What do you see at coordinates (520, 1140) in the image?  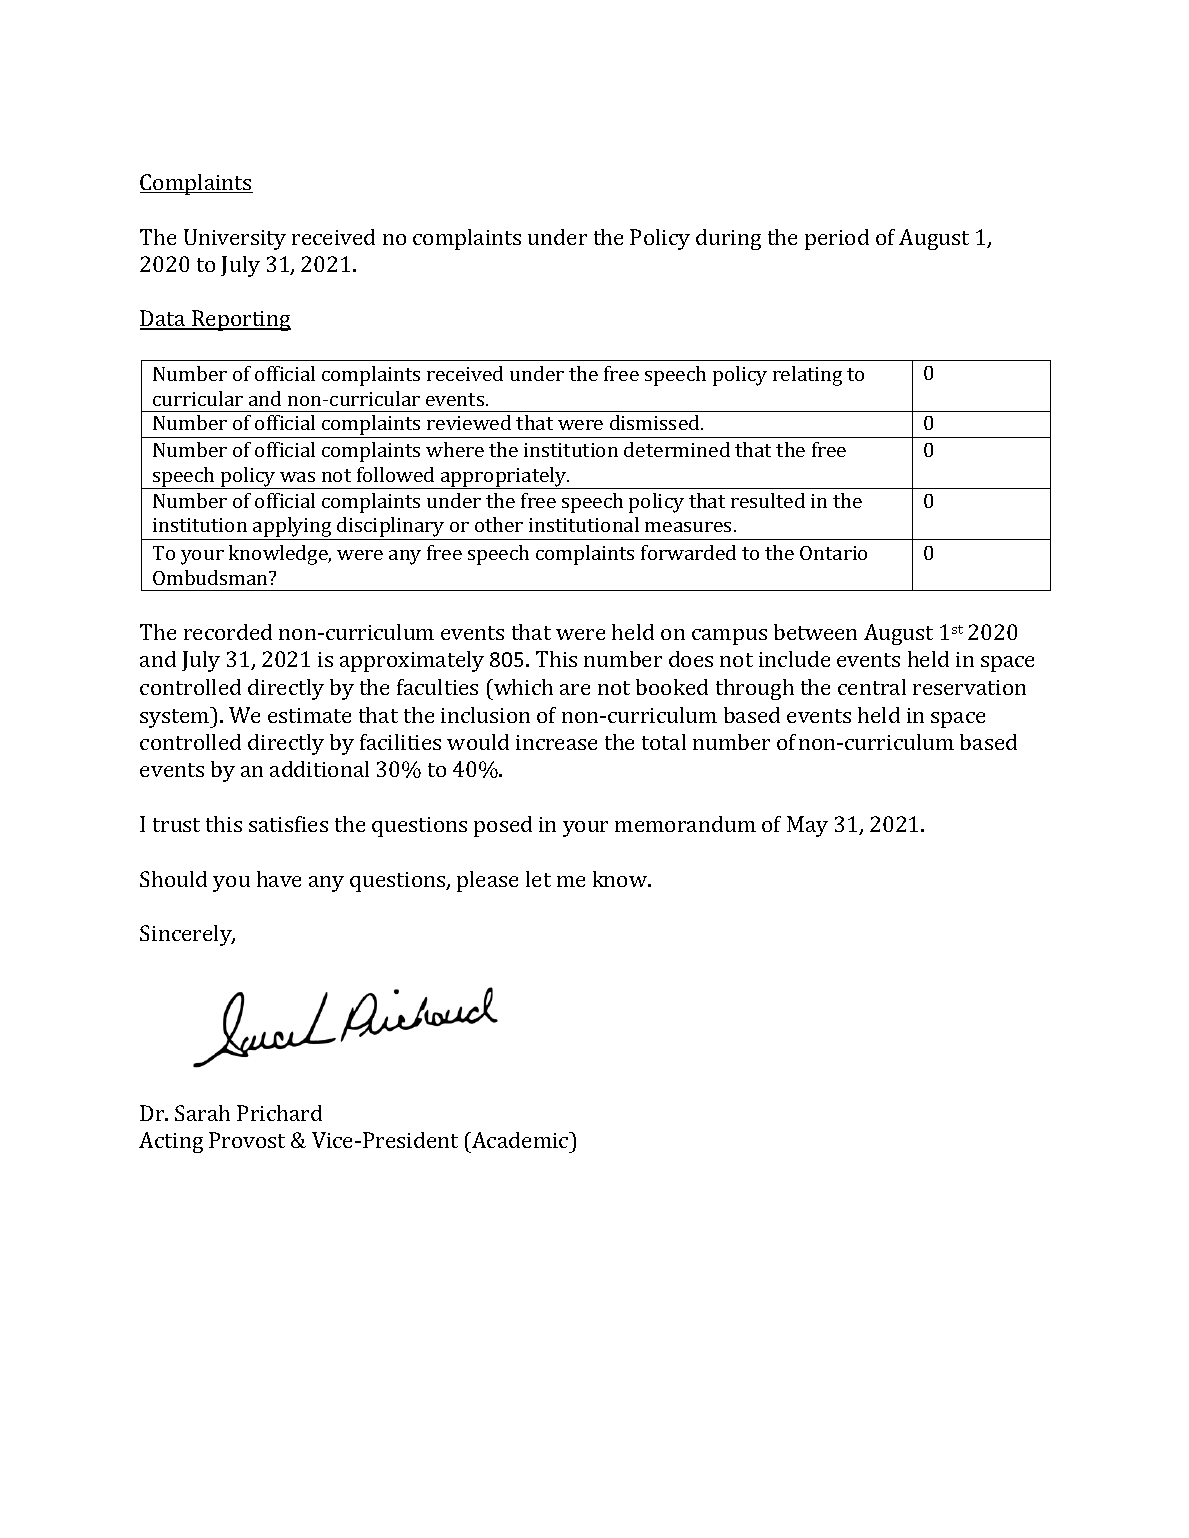 I see `Academic` at bounding box center [520, 1140].
